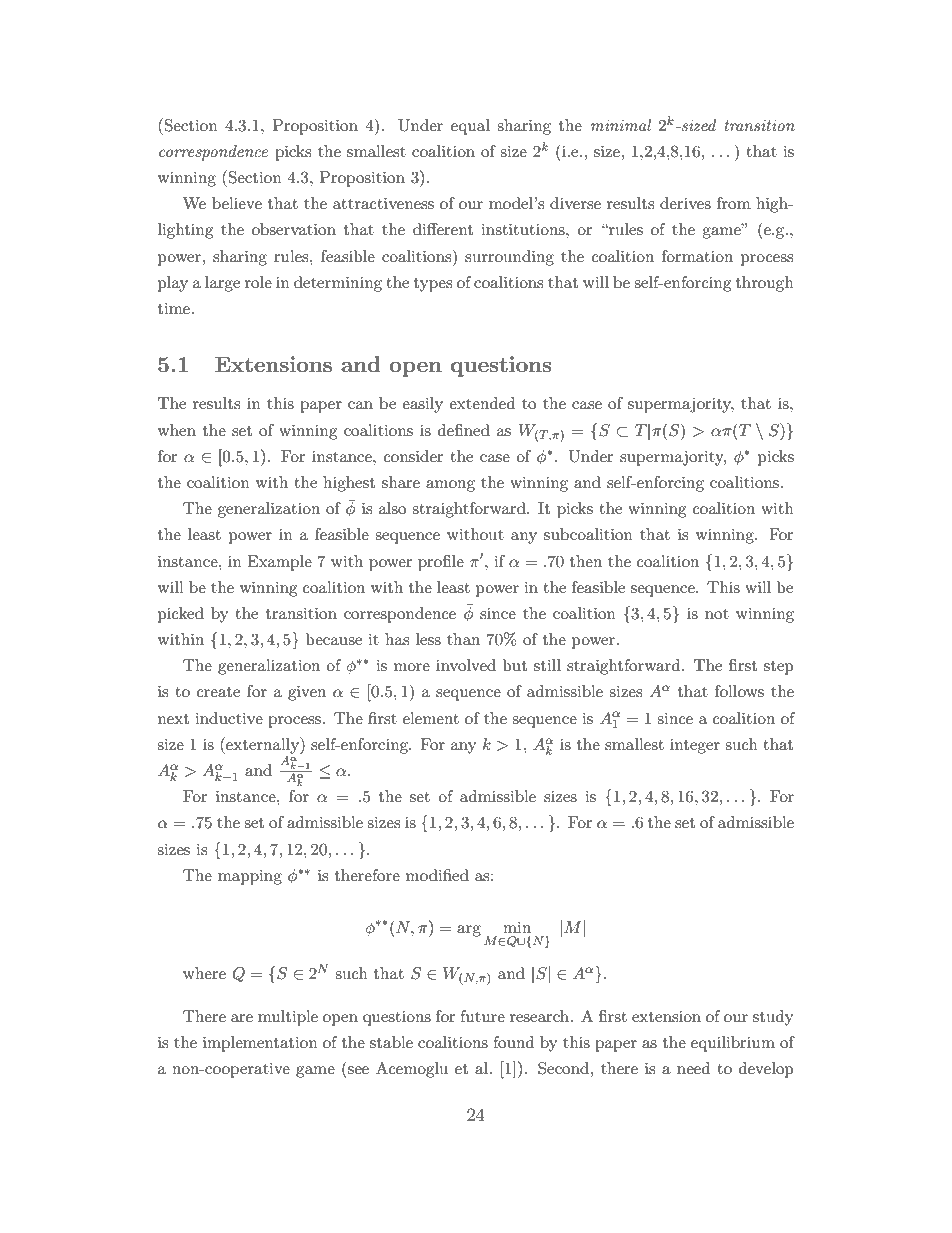  Describe the element at coordinates (470, 127) in the image. I see `equal` at that location.
